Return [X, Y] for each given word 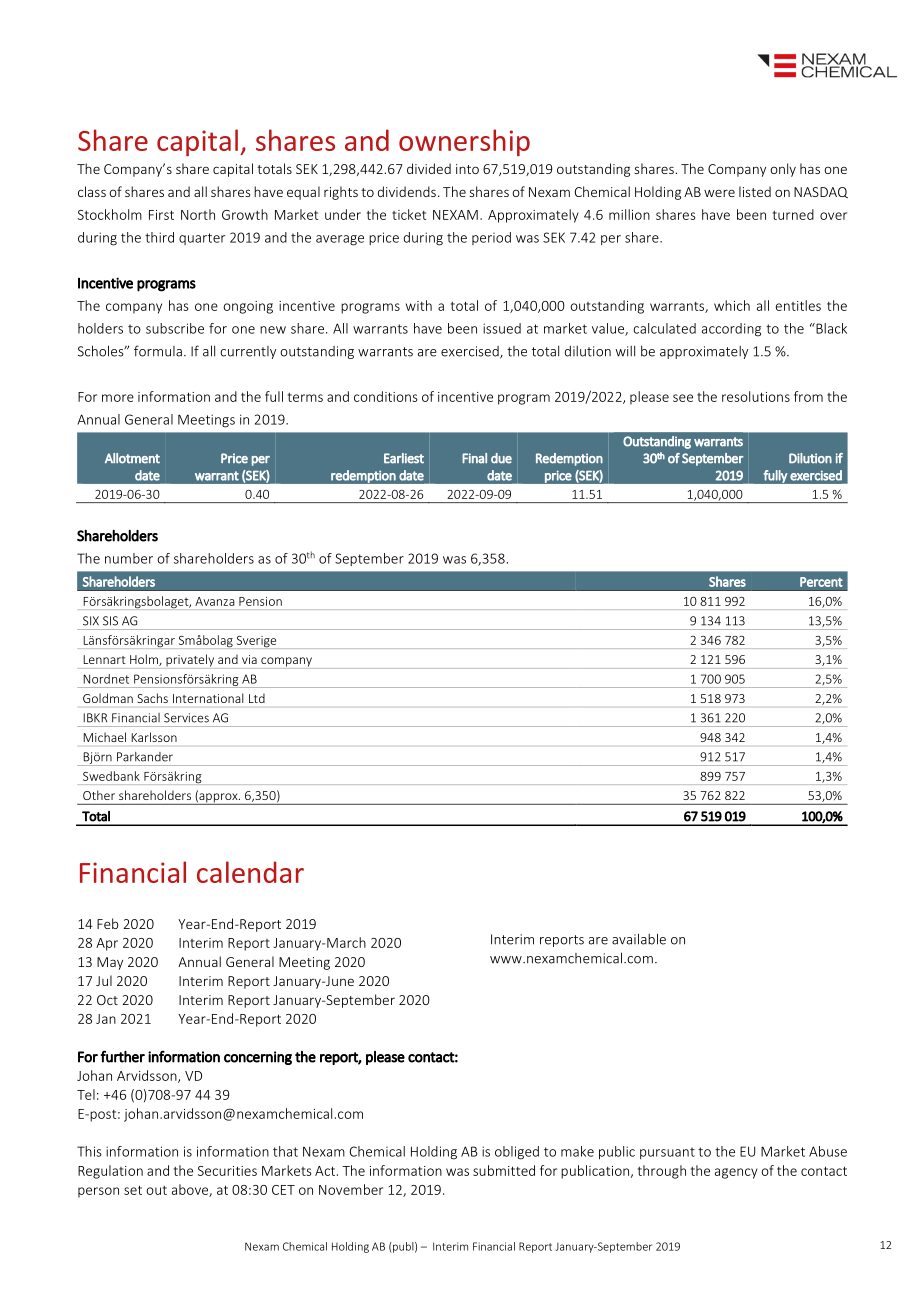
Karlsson [154, 737]
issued [502, 328]
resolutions [756, 396]
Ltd [257, 698]
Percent [821, 582]
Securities [227, 1171]
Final [474, 458]
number [129, 558]
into [467, 169]
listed [755, 191]
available [639, 939]
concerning [258, 1058]
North [198, 214]
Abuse [828, 1151]
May [110, 963]
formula [158, 351]
